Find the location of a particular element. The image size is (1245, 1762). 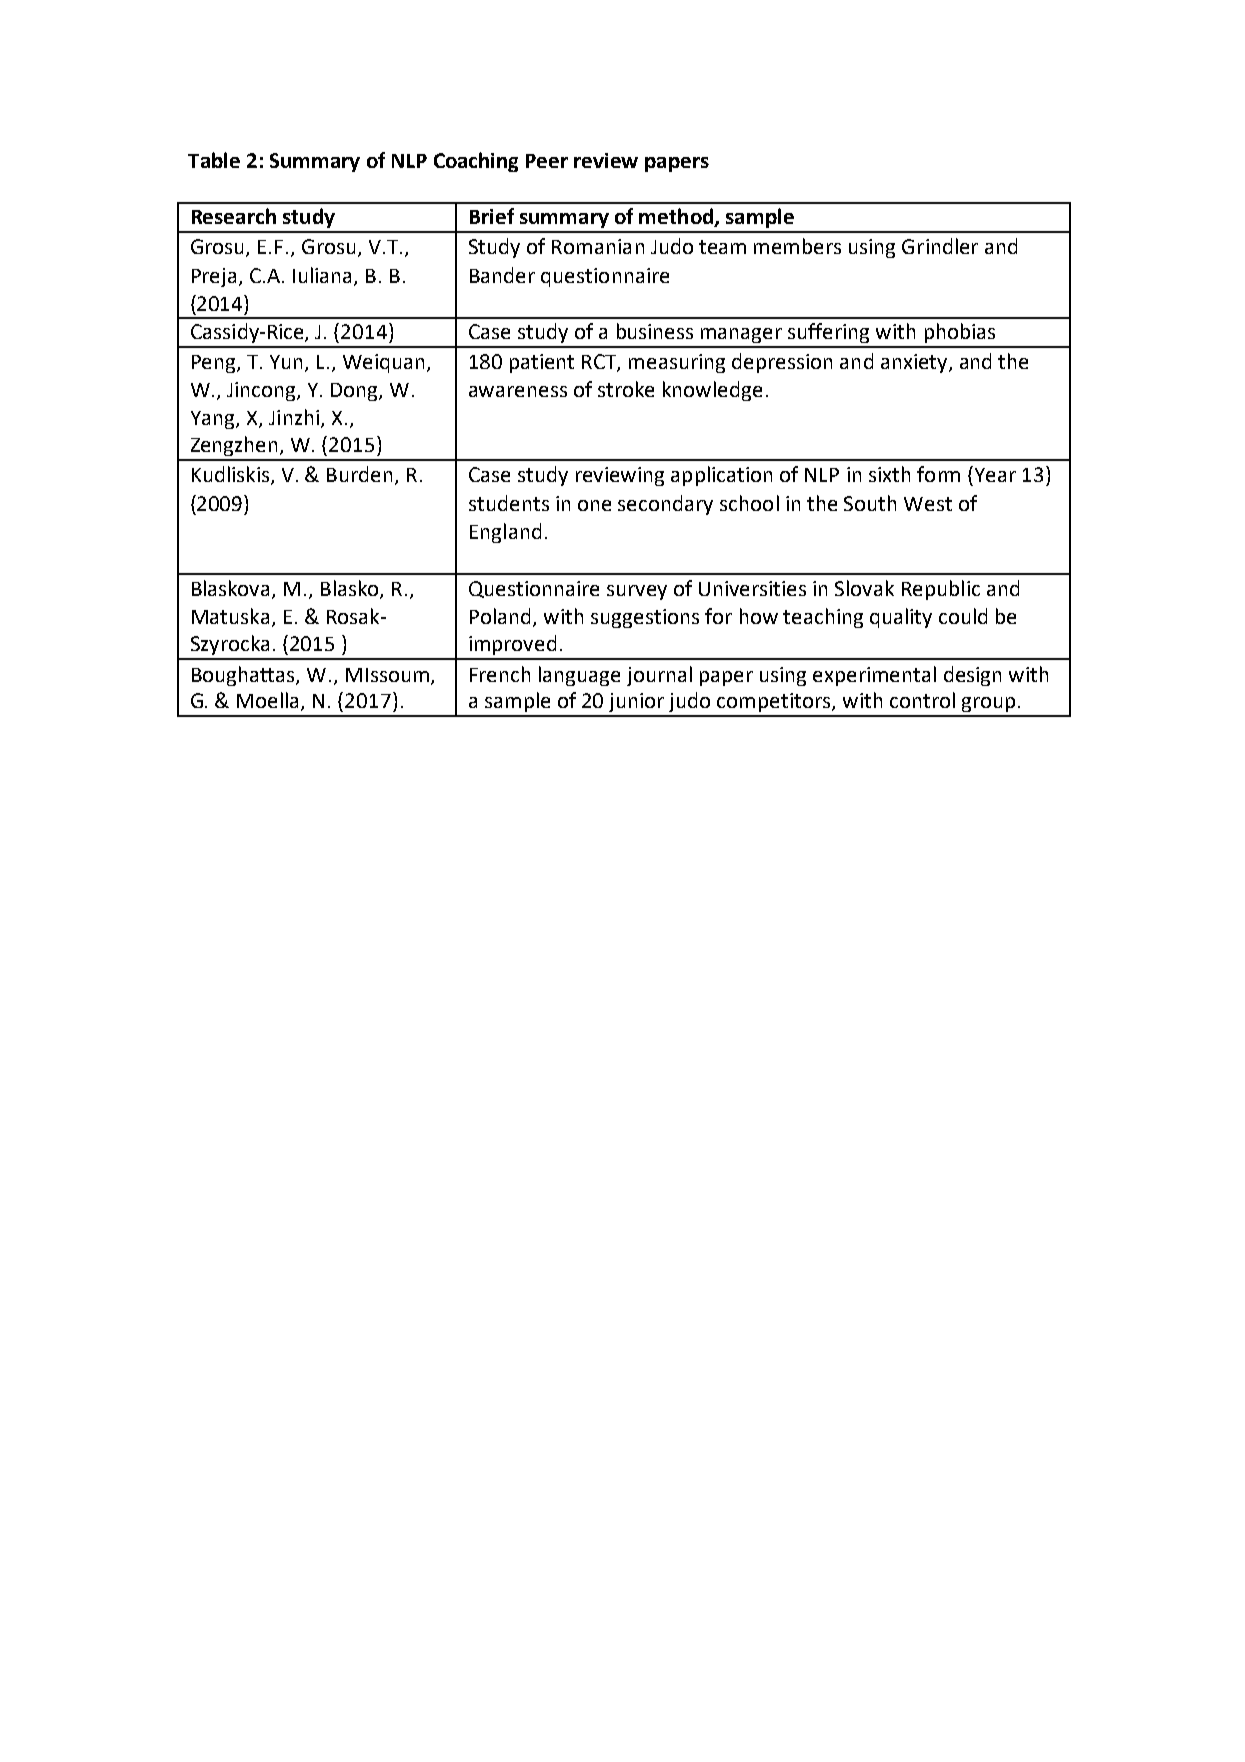

survey is located at coordinates (637, 592).
